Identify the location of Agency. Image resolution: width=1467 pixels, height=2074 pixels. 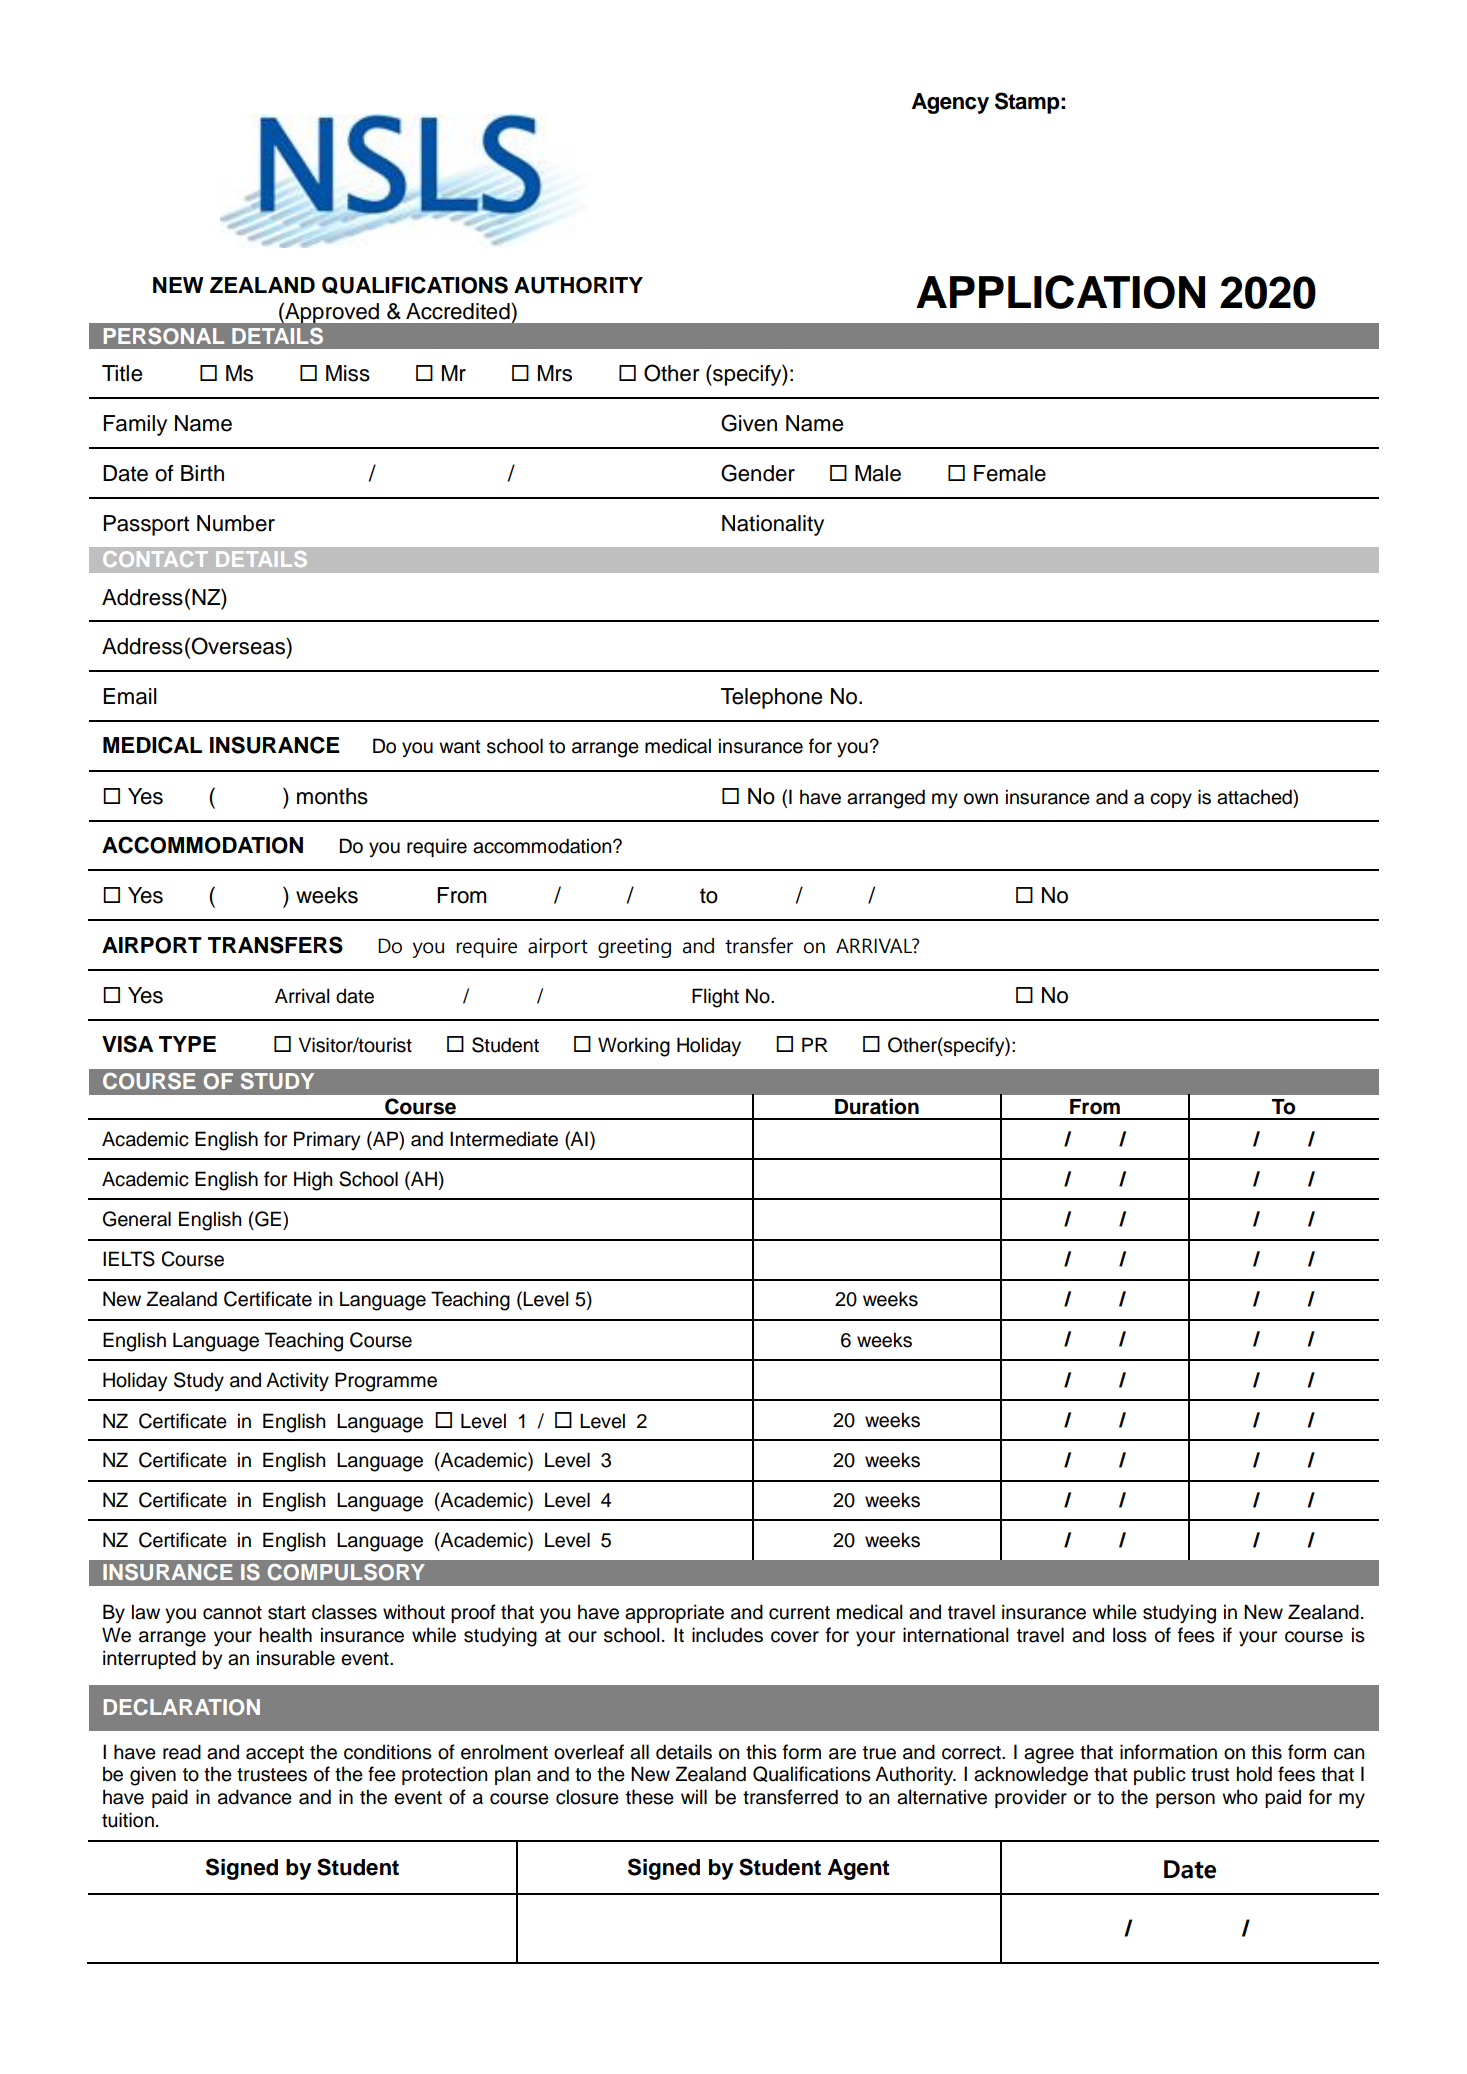
(950, 103).
